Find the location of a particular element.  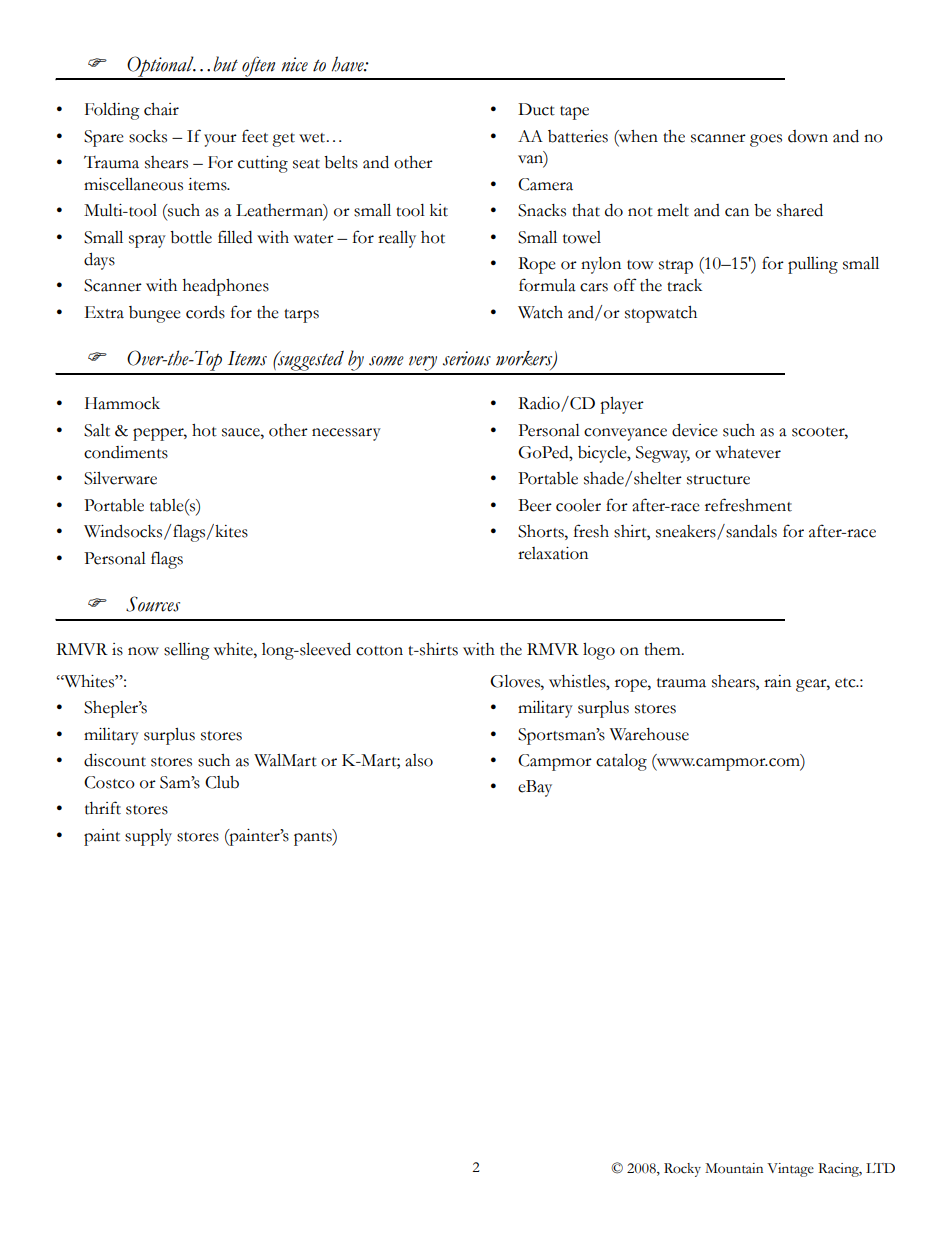

rain is located at coordinates (777, 681).
